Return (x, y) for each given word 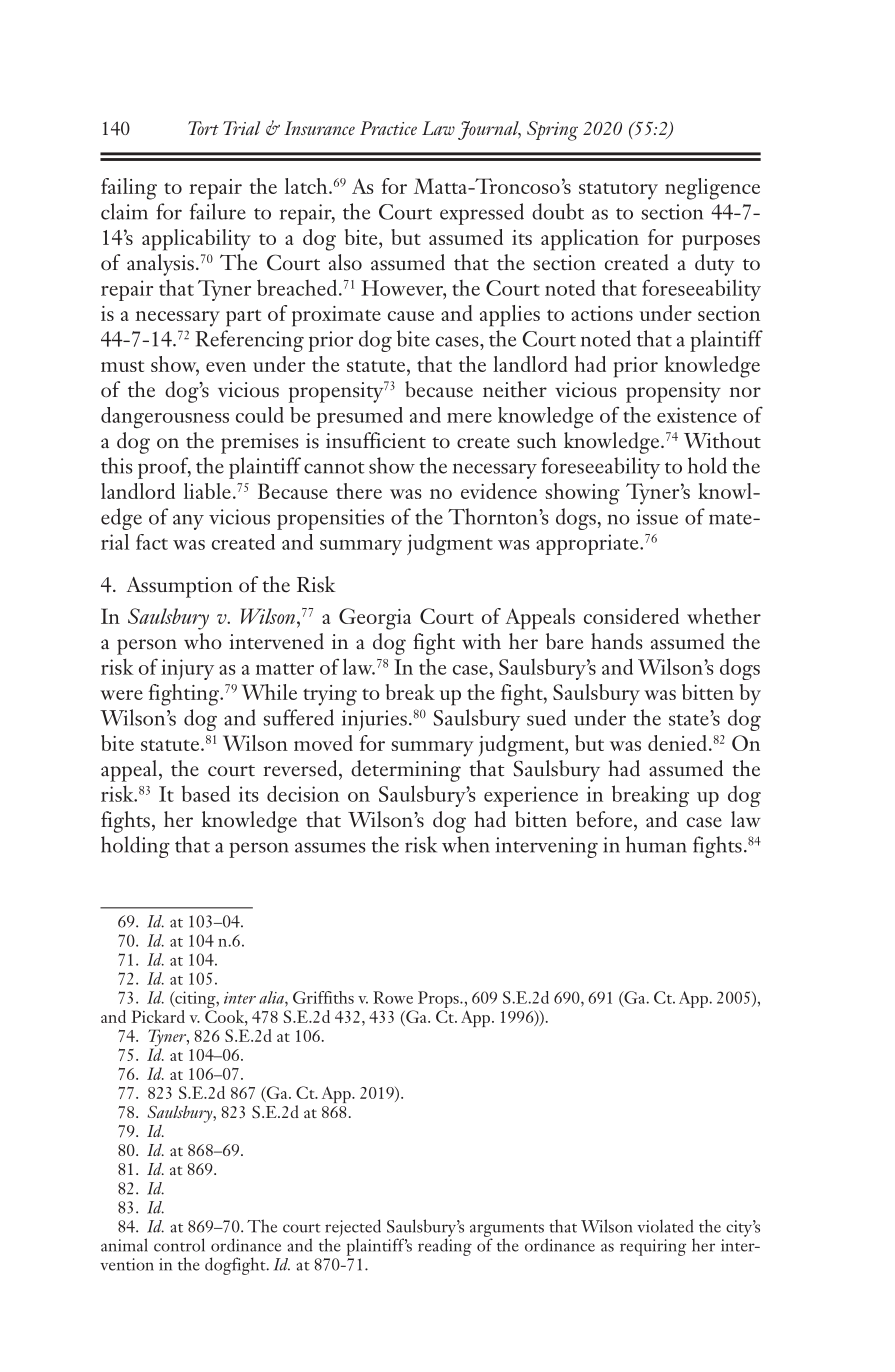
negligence (712, 189)
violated (665, 1226)
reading (445, 1246)
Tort (203, 128)
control (179, 1245)
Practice (388, 128)
